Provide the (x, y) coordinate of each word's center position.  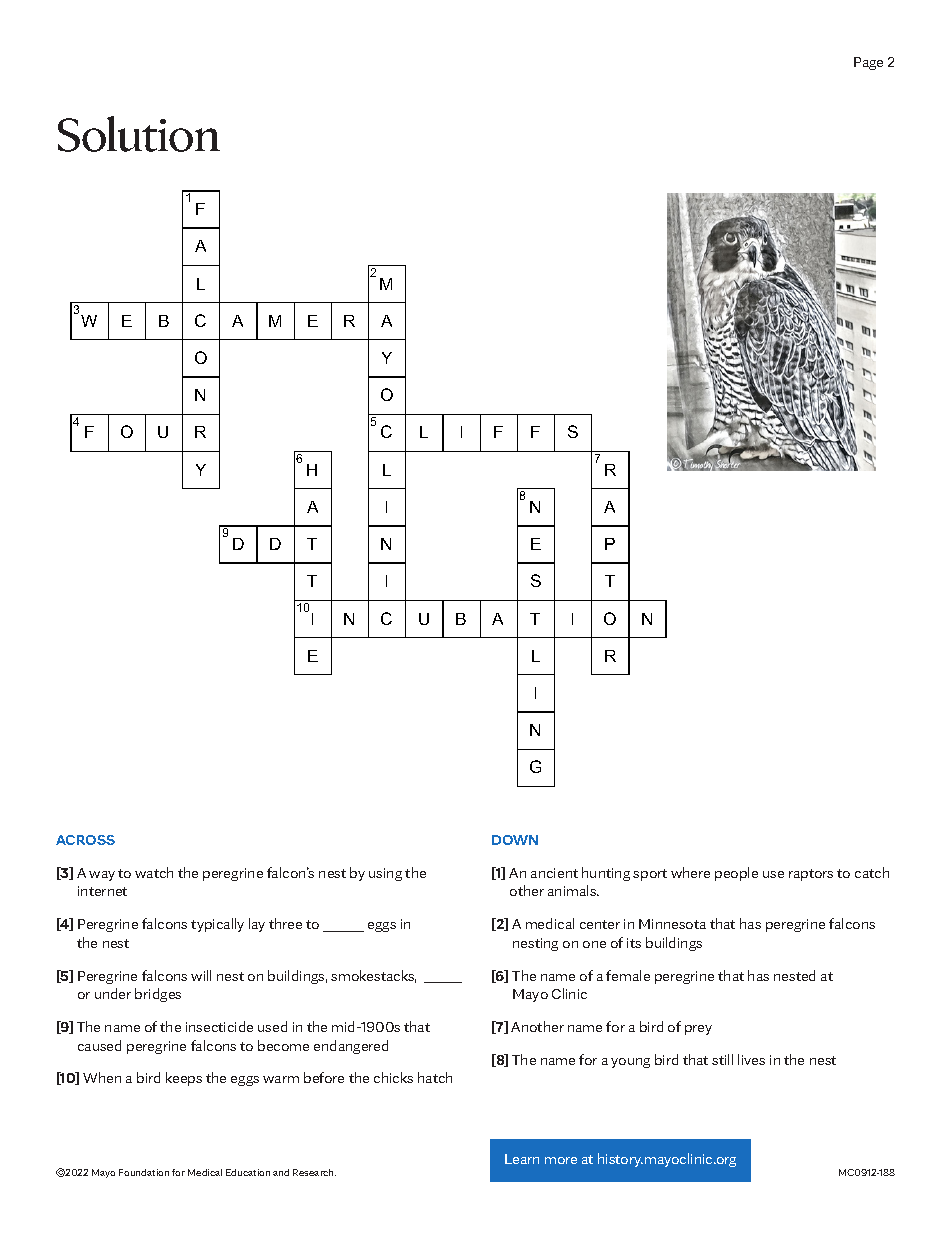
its (634, 943)
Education (248, 1172)
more (561, 1160)
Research (314, 1172)
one (594, 944)
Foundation (144, 1172)
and (281, 1172)
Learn (522, 1159)
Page (868, 63)
